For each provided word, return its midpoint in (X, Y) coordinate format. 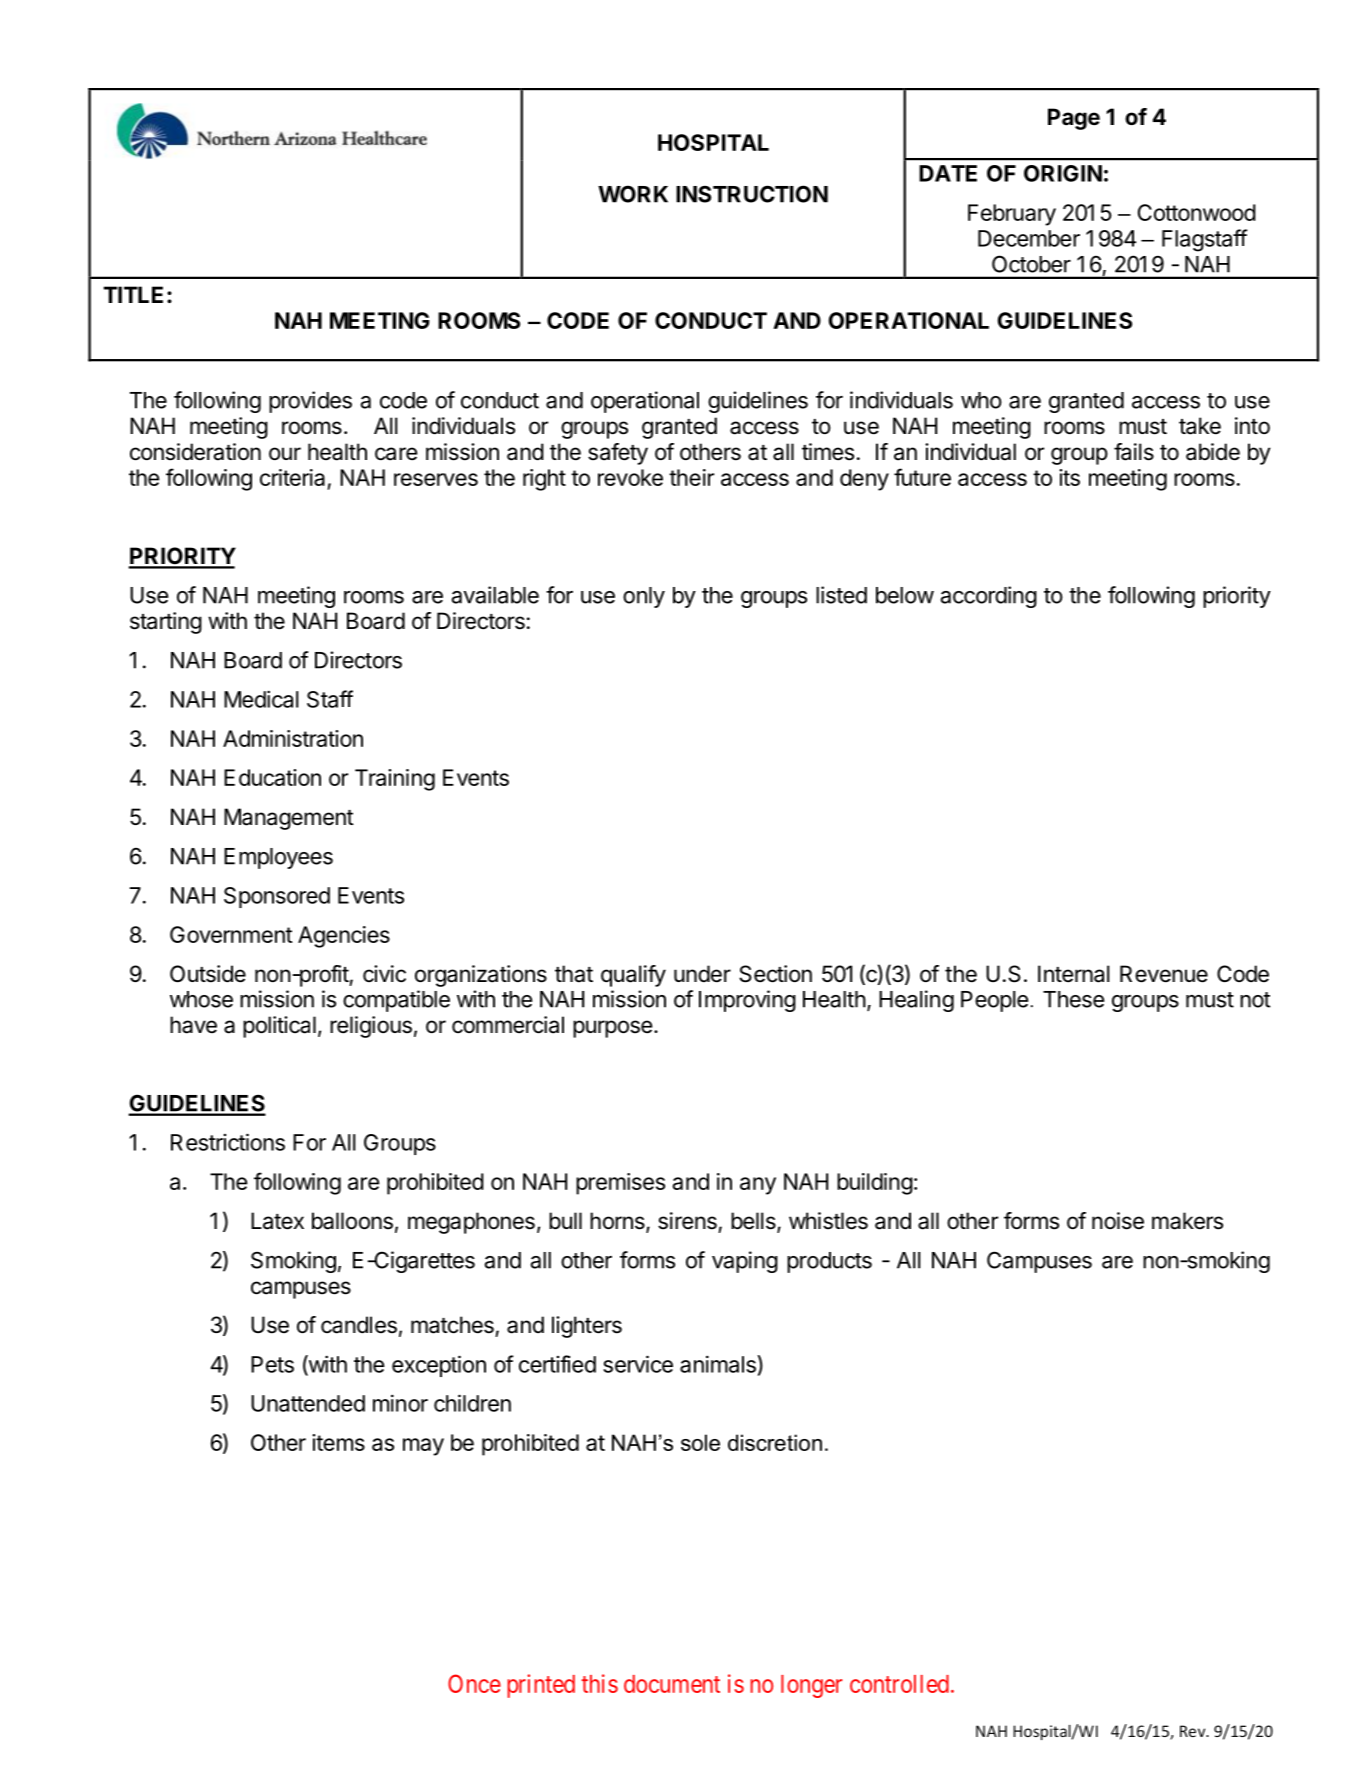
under (702, 974)
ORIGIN (1063, 173)
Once (474, 1683)
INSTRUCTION (752, 194)
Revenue (1164, 974)
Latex (277, 1221)
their (691, 477)
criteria (292, 477)
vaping (745, 1262)
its (1069, 477)
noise (1118, 1221)
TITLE (133, 294)
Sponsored (277, 897)
